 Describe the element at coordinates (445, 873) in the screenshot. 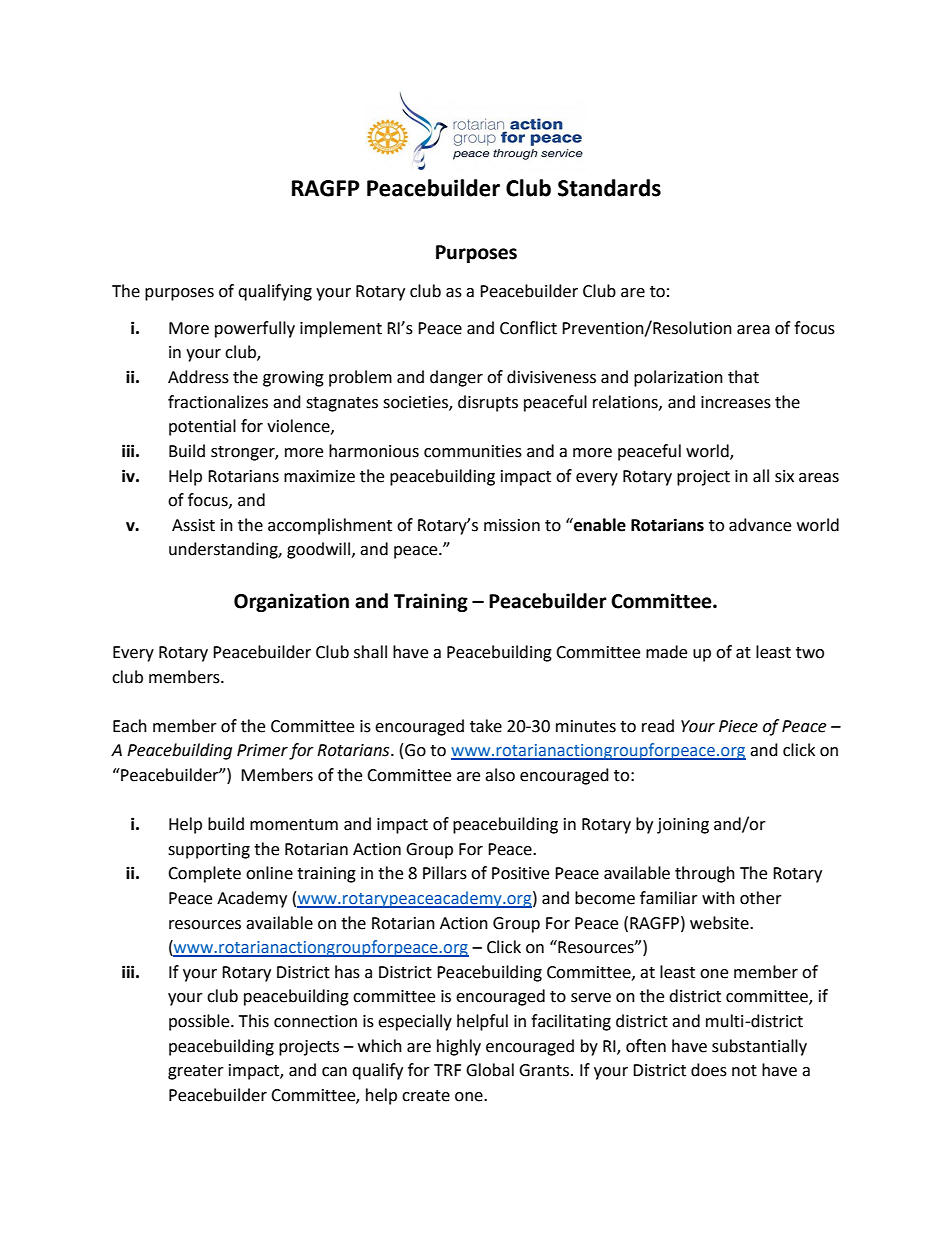

I see `Pillars` at that location.
